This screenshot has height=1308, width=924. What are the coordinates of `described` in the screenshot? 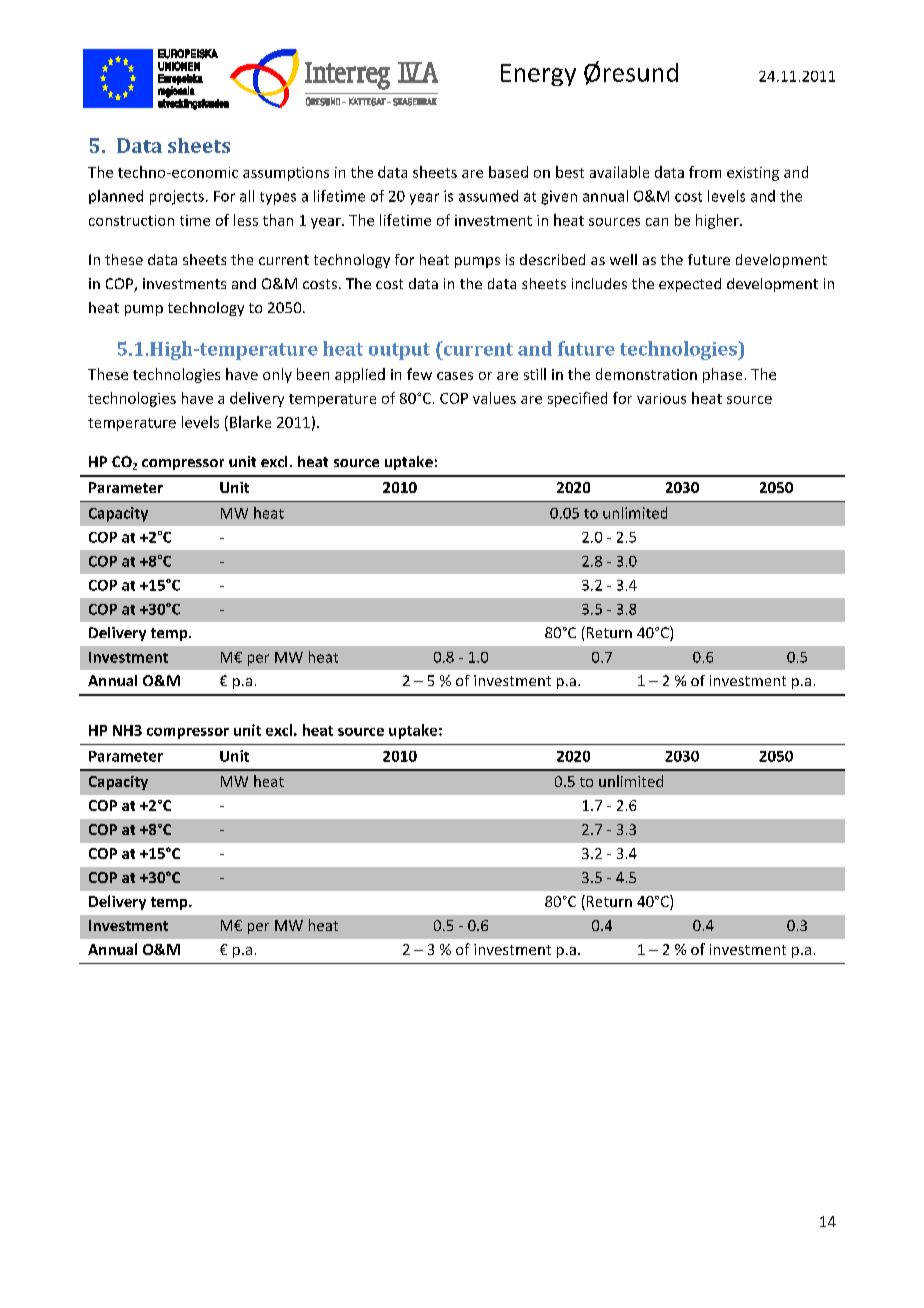 It's located at (552, 259).
